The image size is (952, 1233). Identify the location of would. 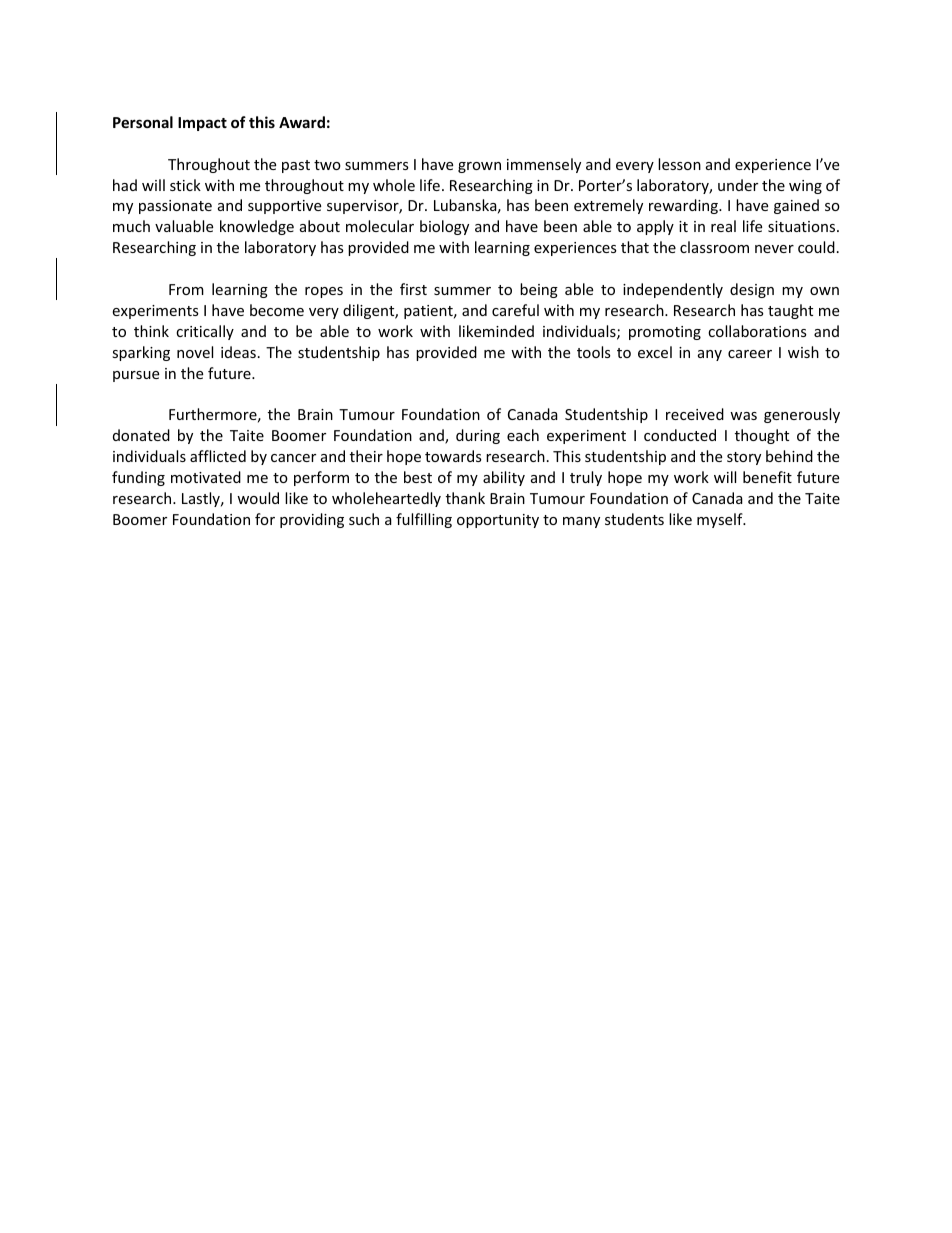
(258, 498).
